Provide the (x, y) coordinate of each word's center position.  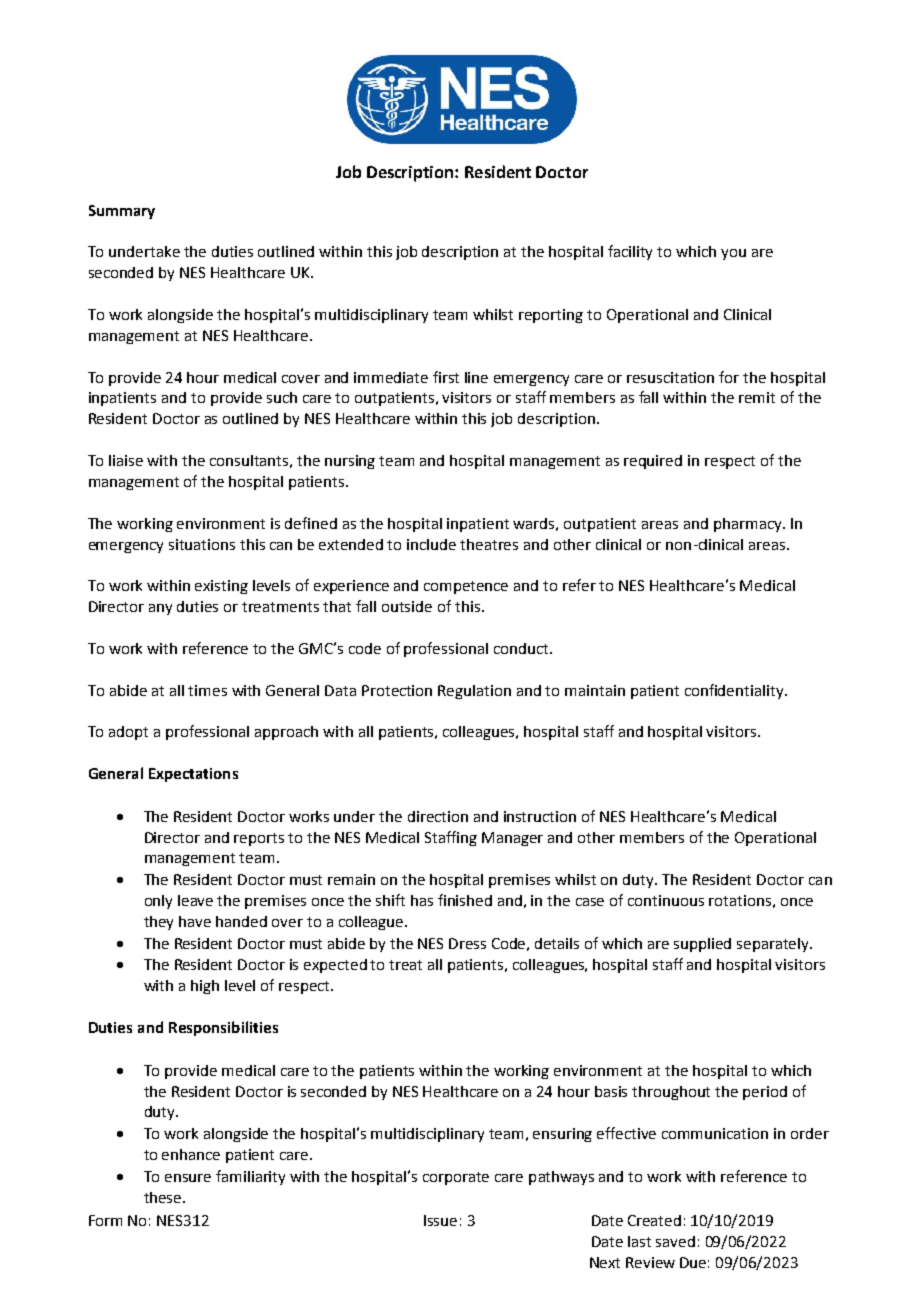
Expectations (193, 775)
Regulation (474, 692)
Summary (122, 212)
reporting (551, 316)
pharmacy (749, 525)
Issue (440, 1220)
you (733, 254)
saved (675, 1241)
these (164, 1197)
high (205, 987)
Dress (467, 943)
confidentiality (735, 691)
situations (202, 544)
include (431, 544)
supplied (702, 945)
